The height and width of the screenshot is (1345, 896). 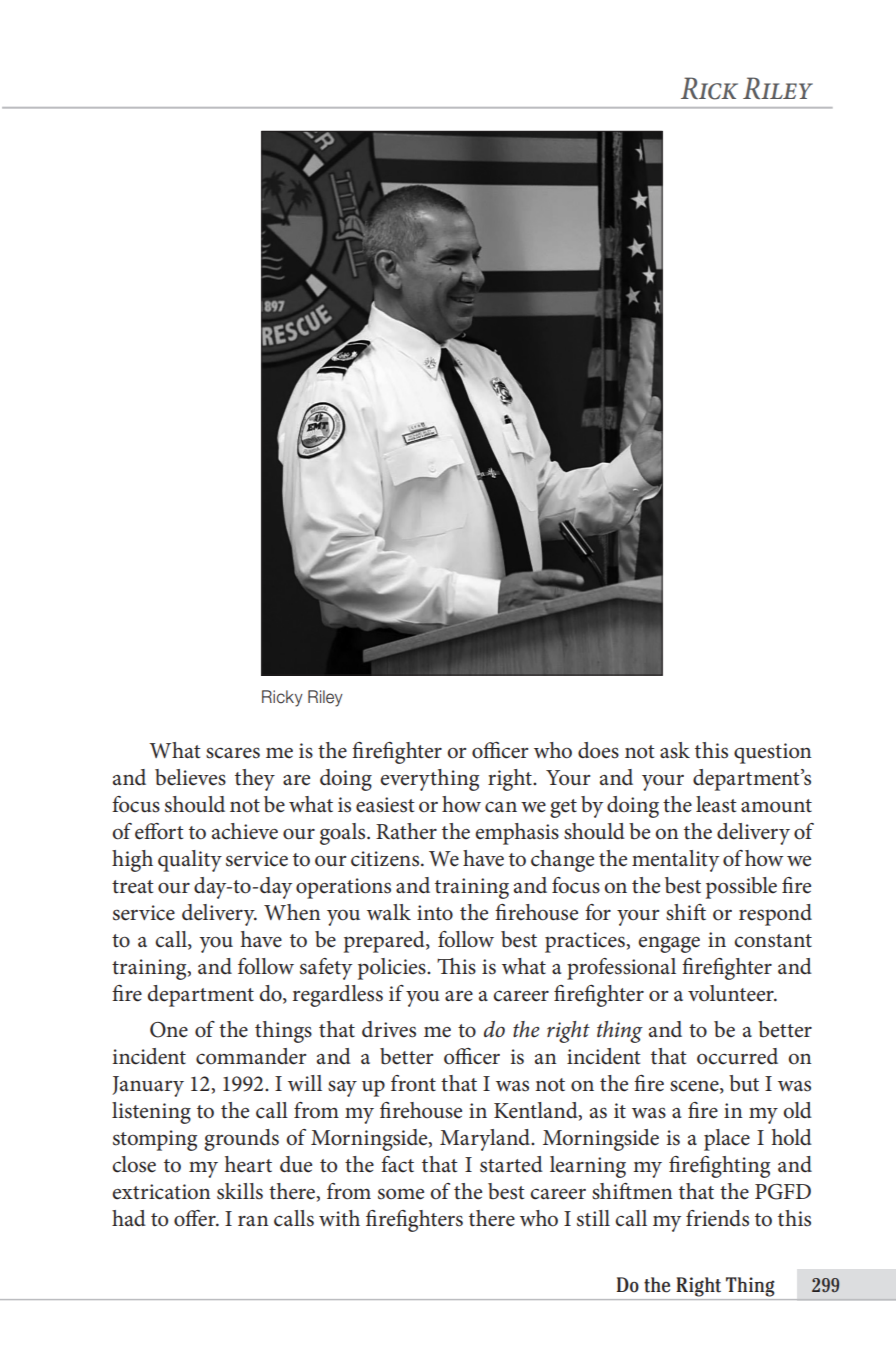 I want to click on offer, so click(x=196, y=1218).
